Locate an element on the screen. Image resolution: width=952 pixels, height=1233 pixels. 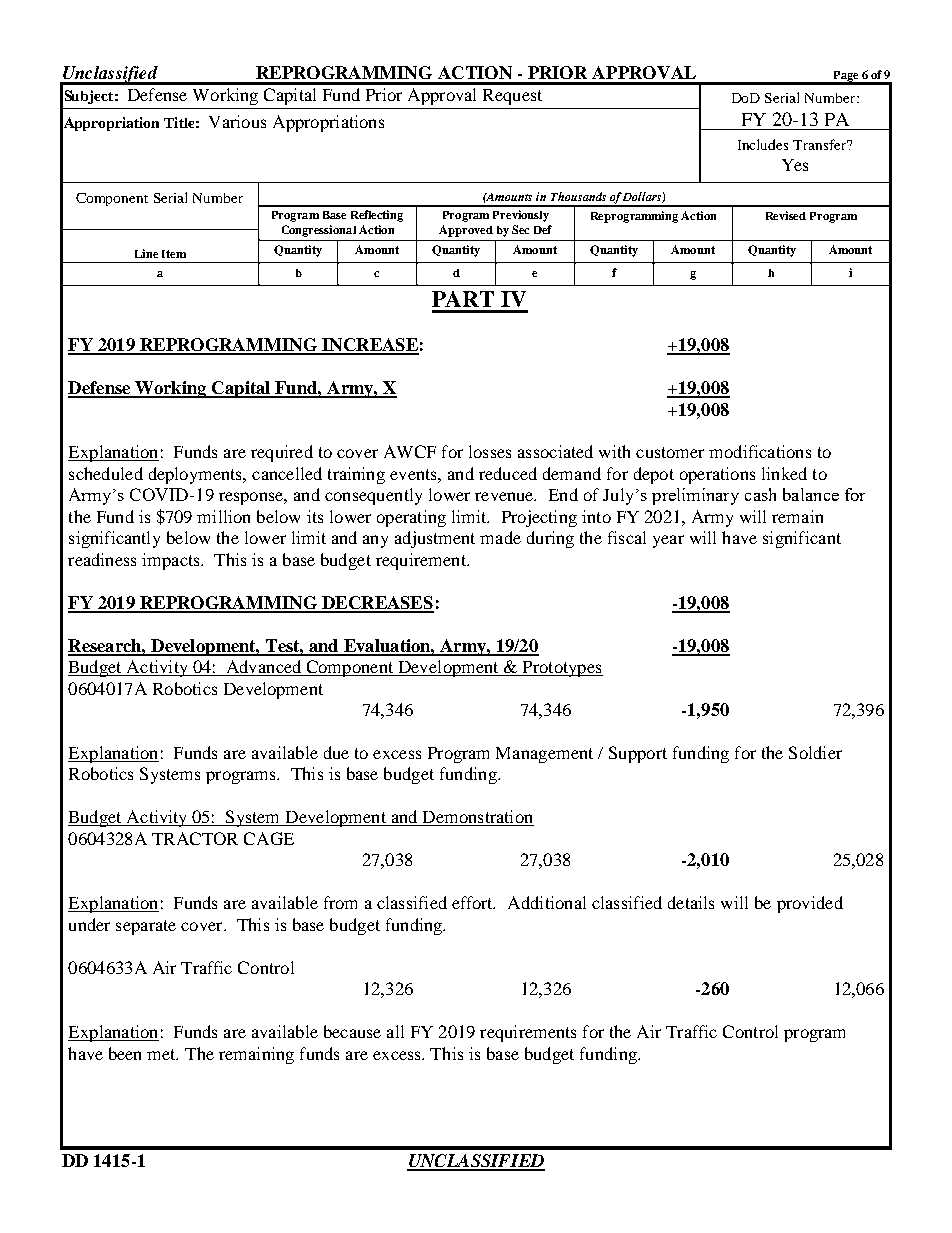
all is located at coordinates (395, 1031).
